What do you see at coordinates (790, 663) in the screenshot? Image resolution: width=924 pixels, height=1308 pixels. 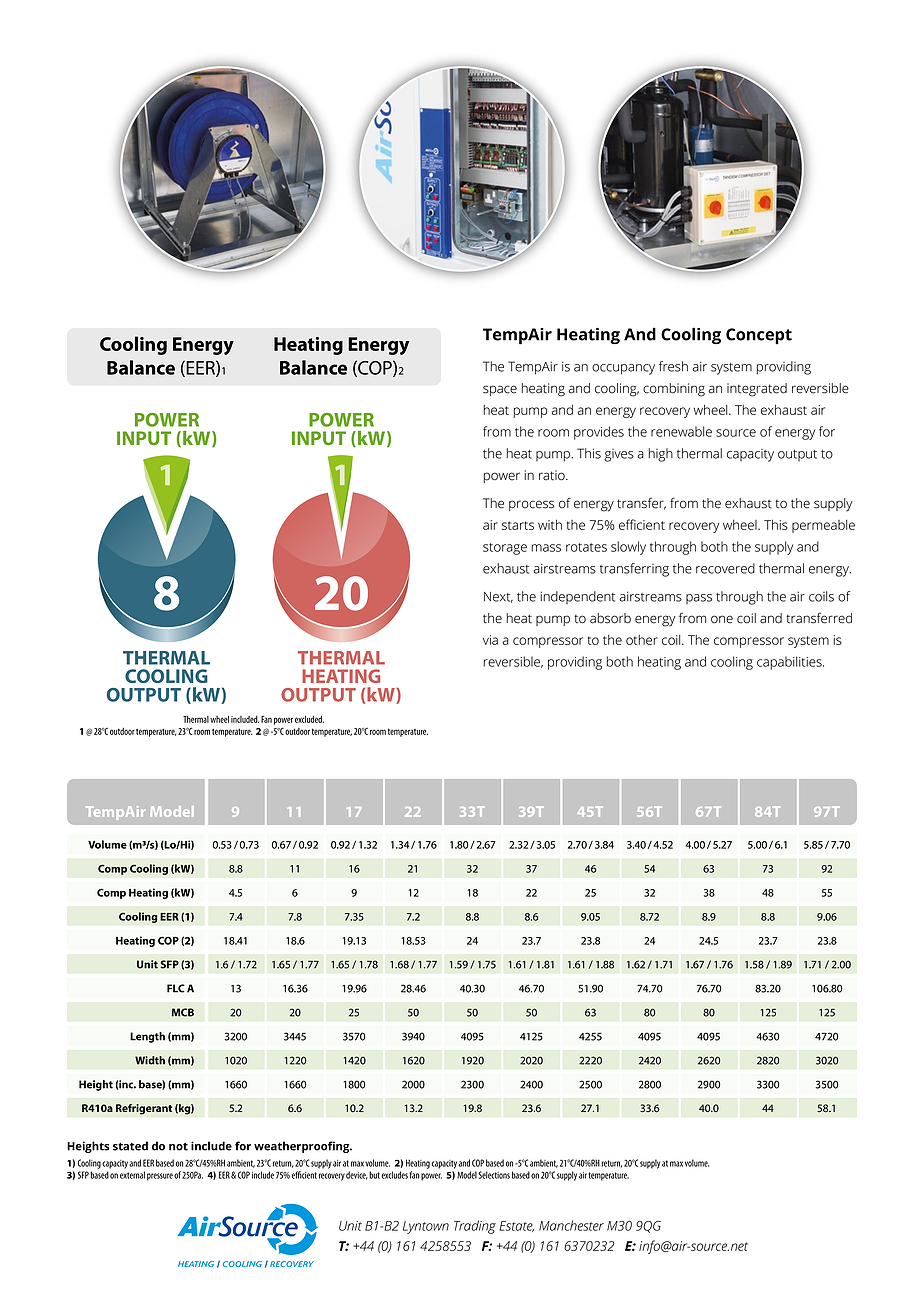 I see `capabilities` at bounding box center [790, 663].
